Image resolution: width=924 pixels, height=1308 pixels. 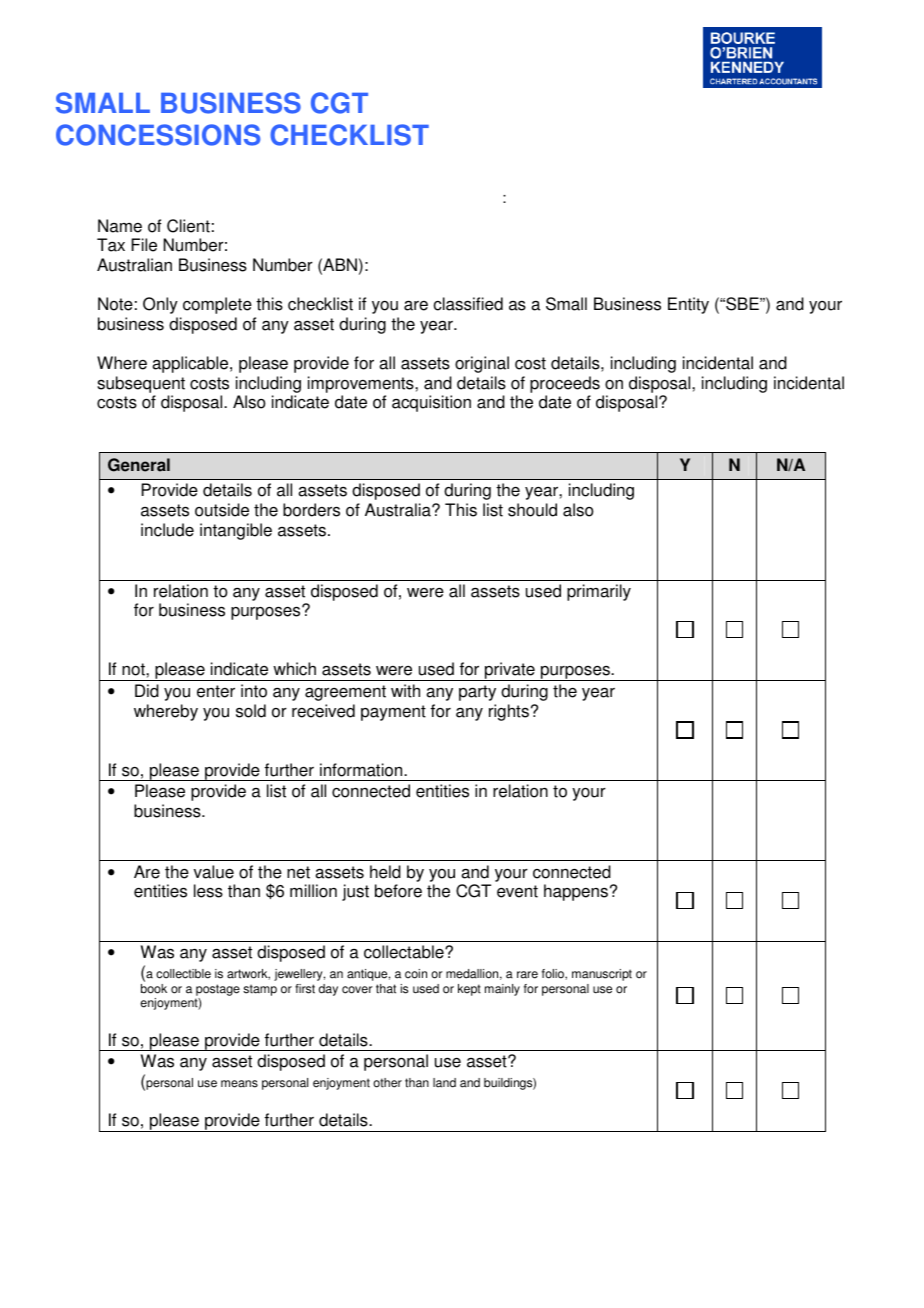 I want to click on classified, so click(x=468, y=304).
